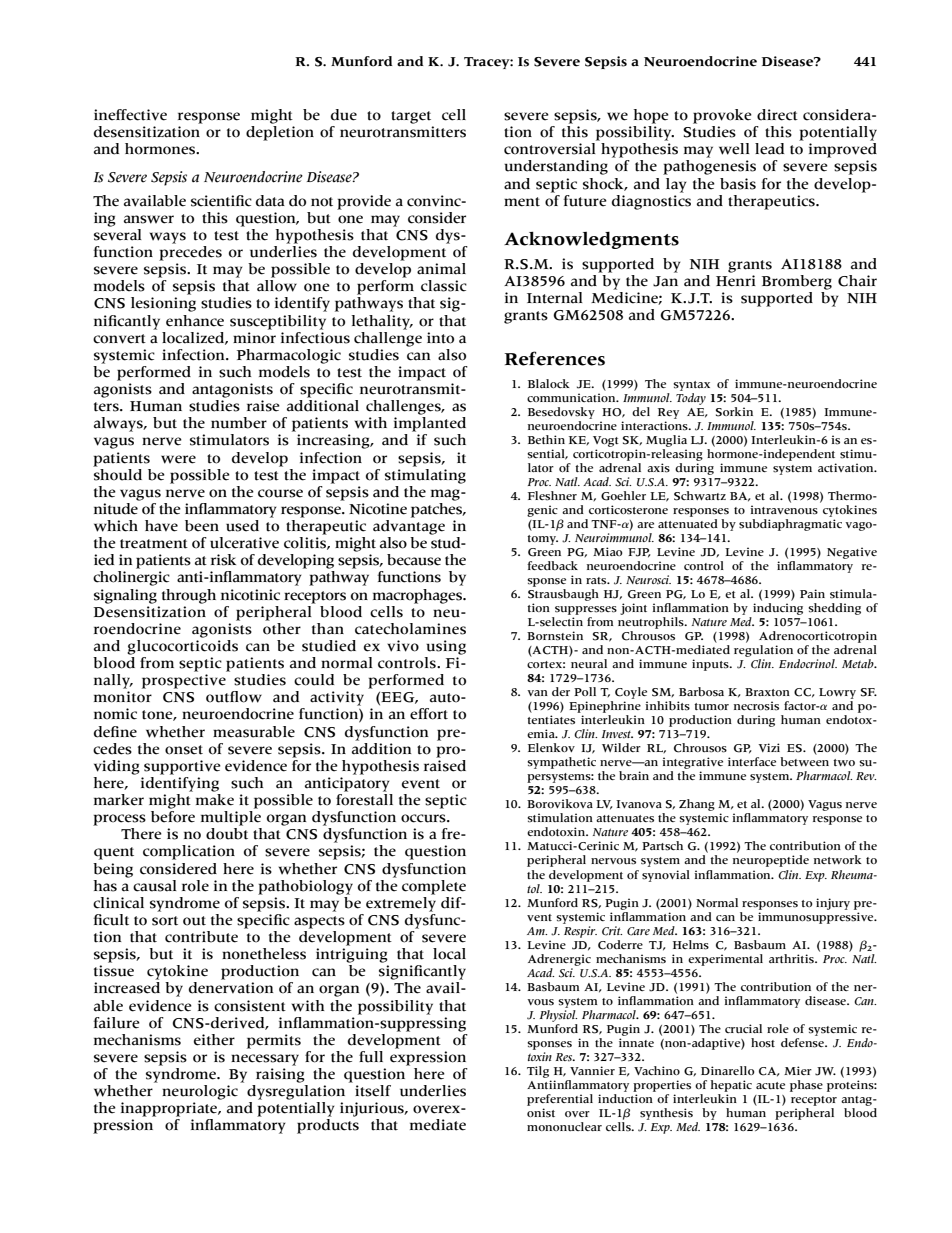 This page has width=952, height=1233. Describe the element at coordinates (561, 763) in the page. I see `sympathetic` at that location.
